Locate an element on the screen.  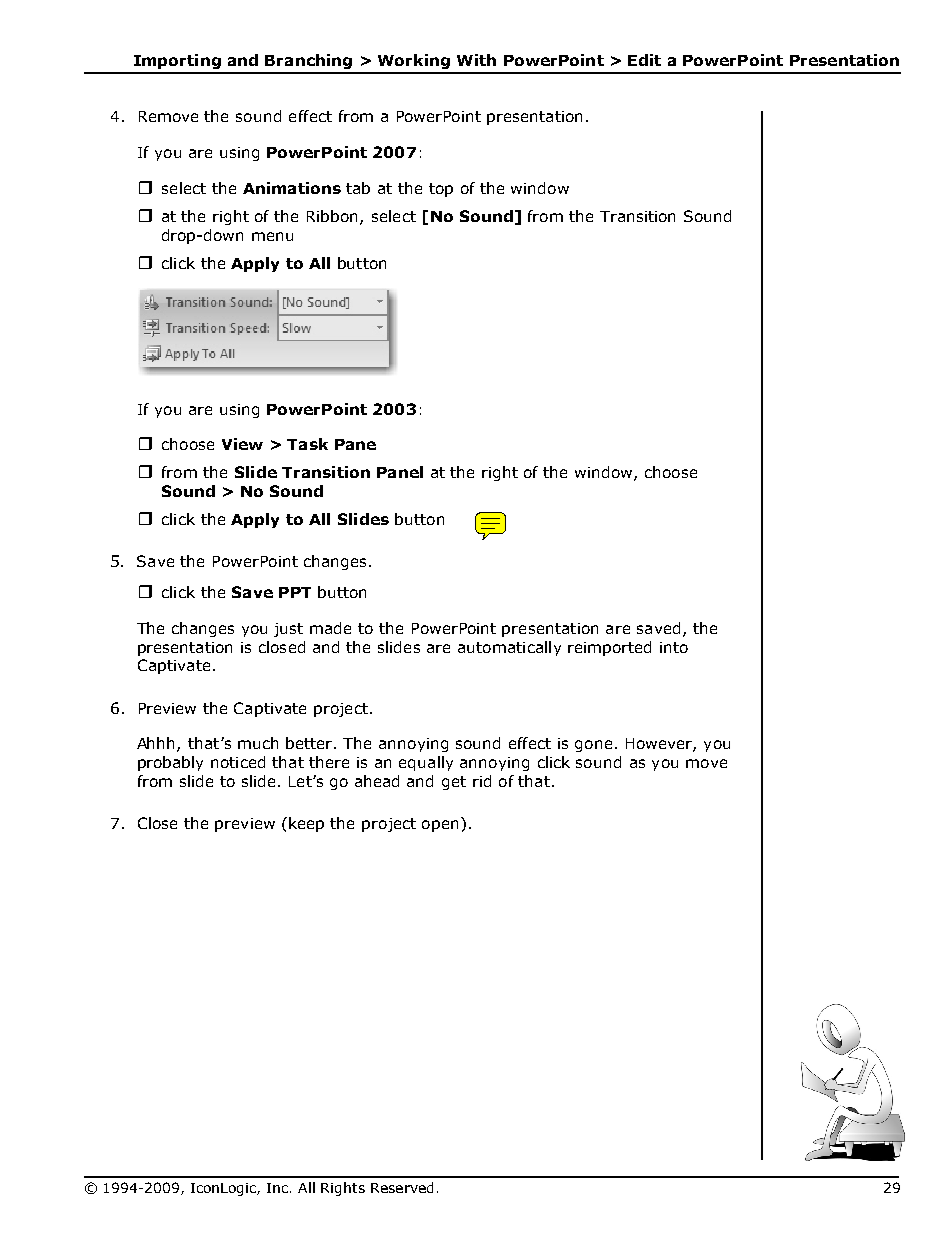
Task is located at coordinates (307, 444).
